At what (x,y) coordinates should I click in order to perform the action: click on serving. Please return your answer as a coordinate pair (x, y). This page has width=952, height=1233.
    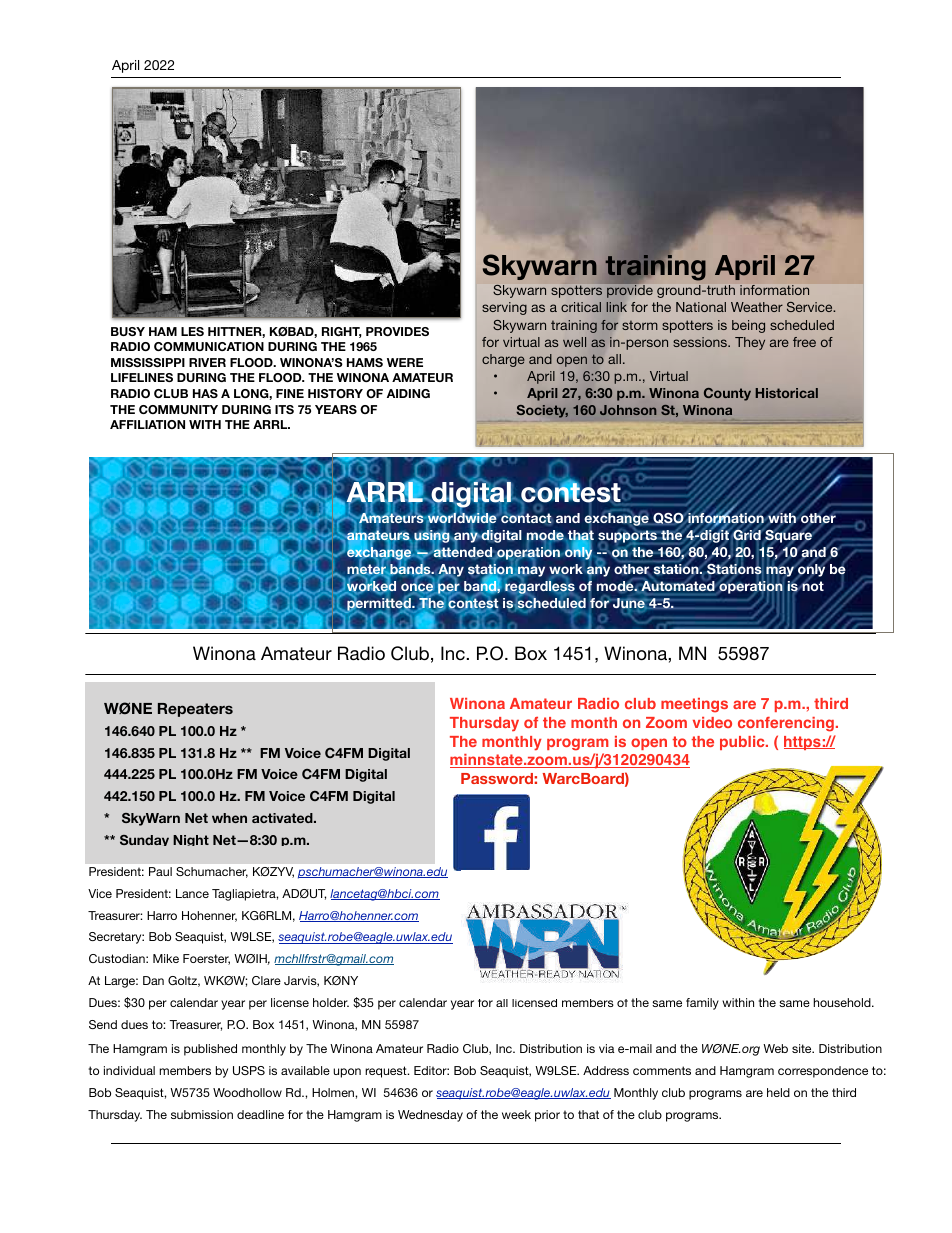
    Looking at the image, I should click on (504, 308).
